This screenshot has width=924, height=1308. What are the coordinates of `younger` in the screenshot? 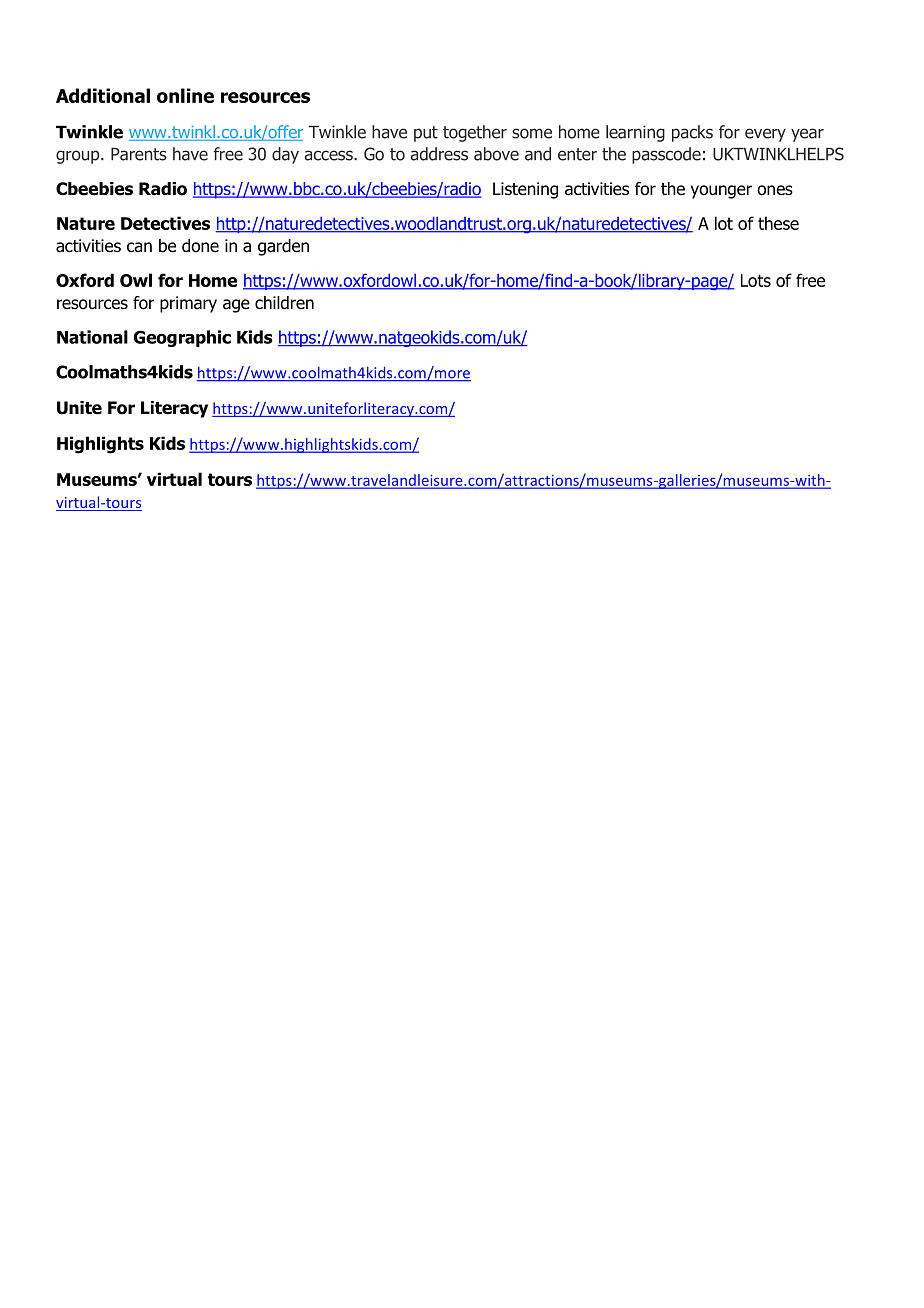 It's located at (721, 192).
